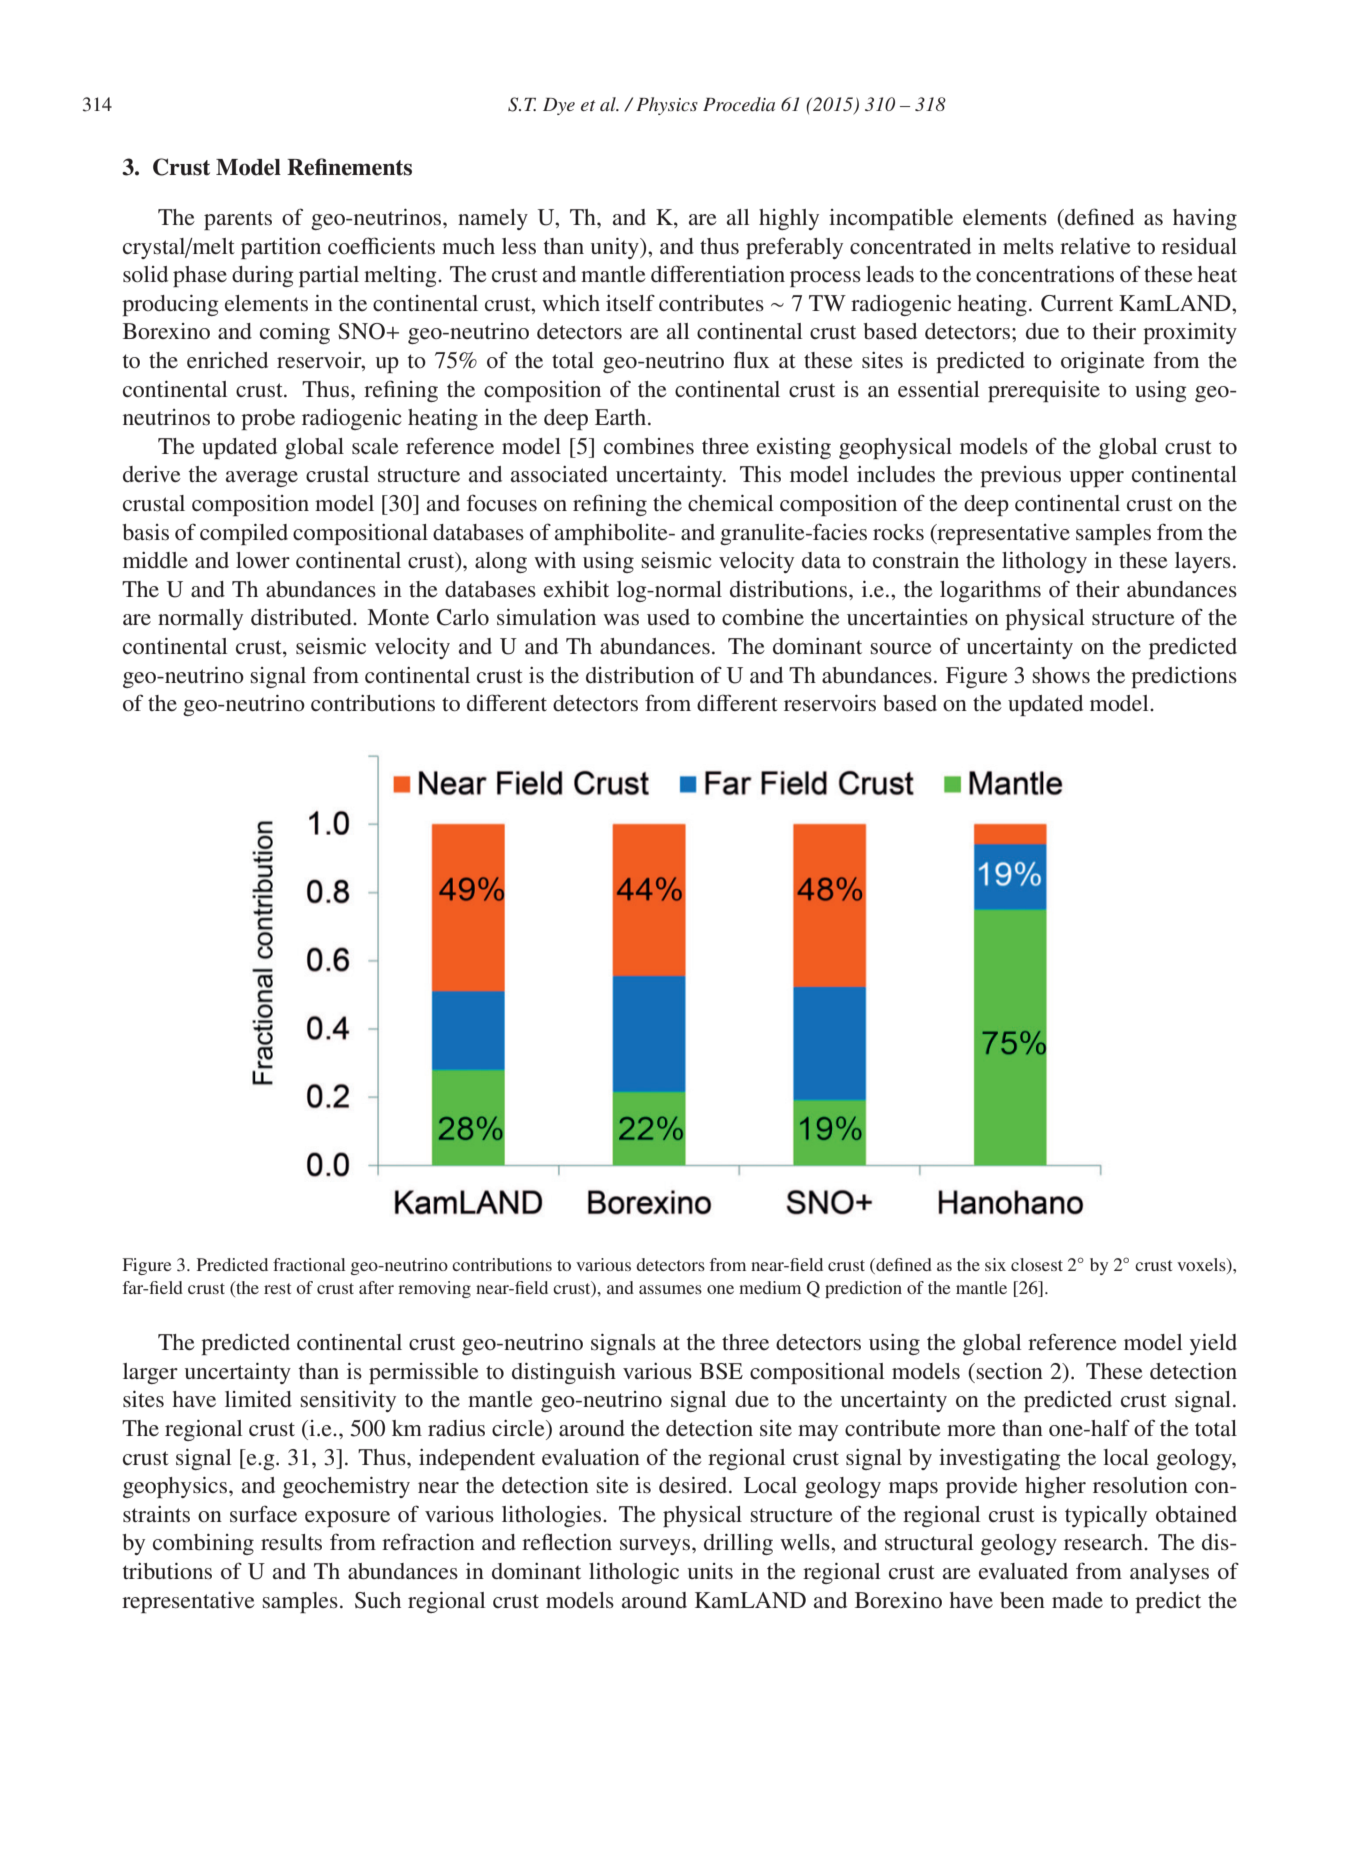  What do you see at coordinates (1095, 246) in the document?
I see `relative` at bounding box center [1095, 246].
